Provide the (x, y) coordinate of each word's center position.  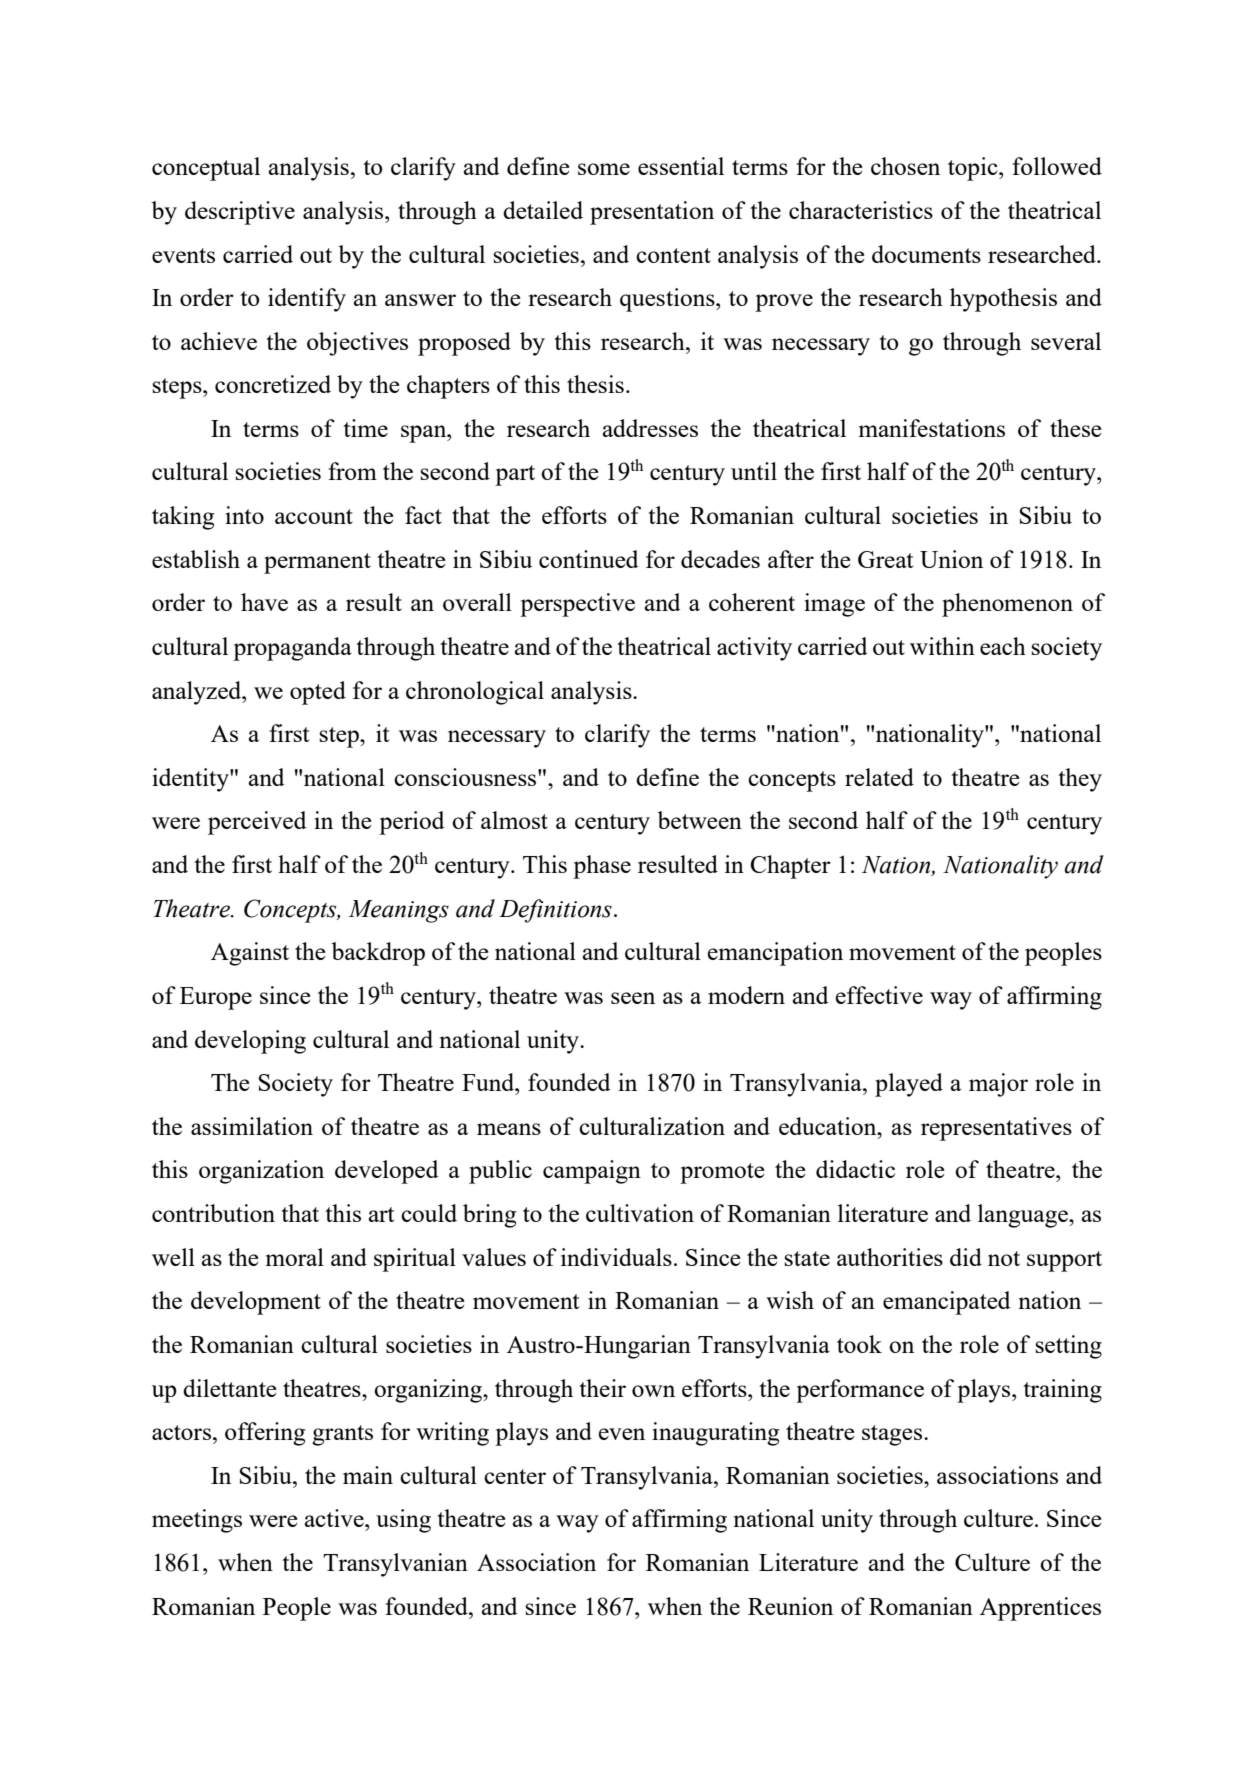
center (515, 1476)
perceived (257, 823)
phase (602, 867)
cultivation (640, 1213)
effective (879, 995)
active (335, 1518)
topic (974, 169)
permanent (317, 563)
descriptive (240, 213)
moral (295, 1257)
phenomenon (1007, 605)
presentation (652, 213)
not (1004, 1258)
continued (588, 559)
